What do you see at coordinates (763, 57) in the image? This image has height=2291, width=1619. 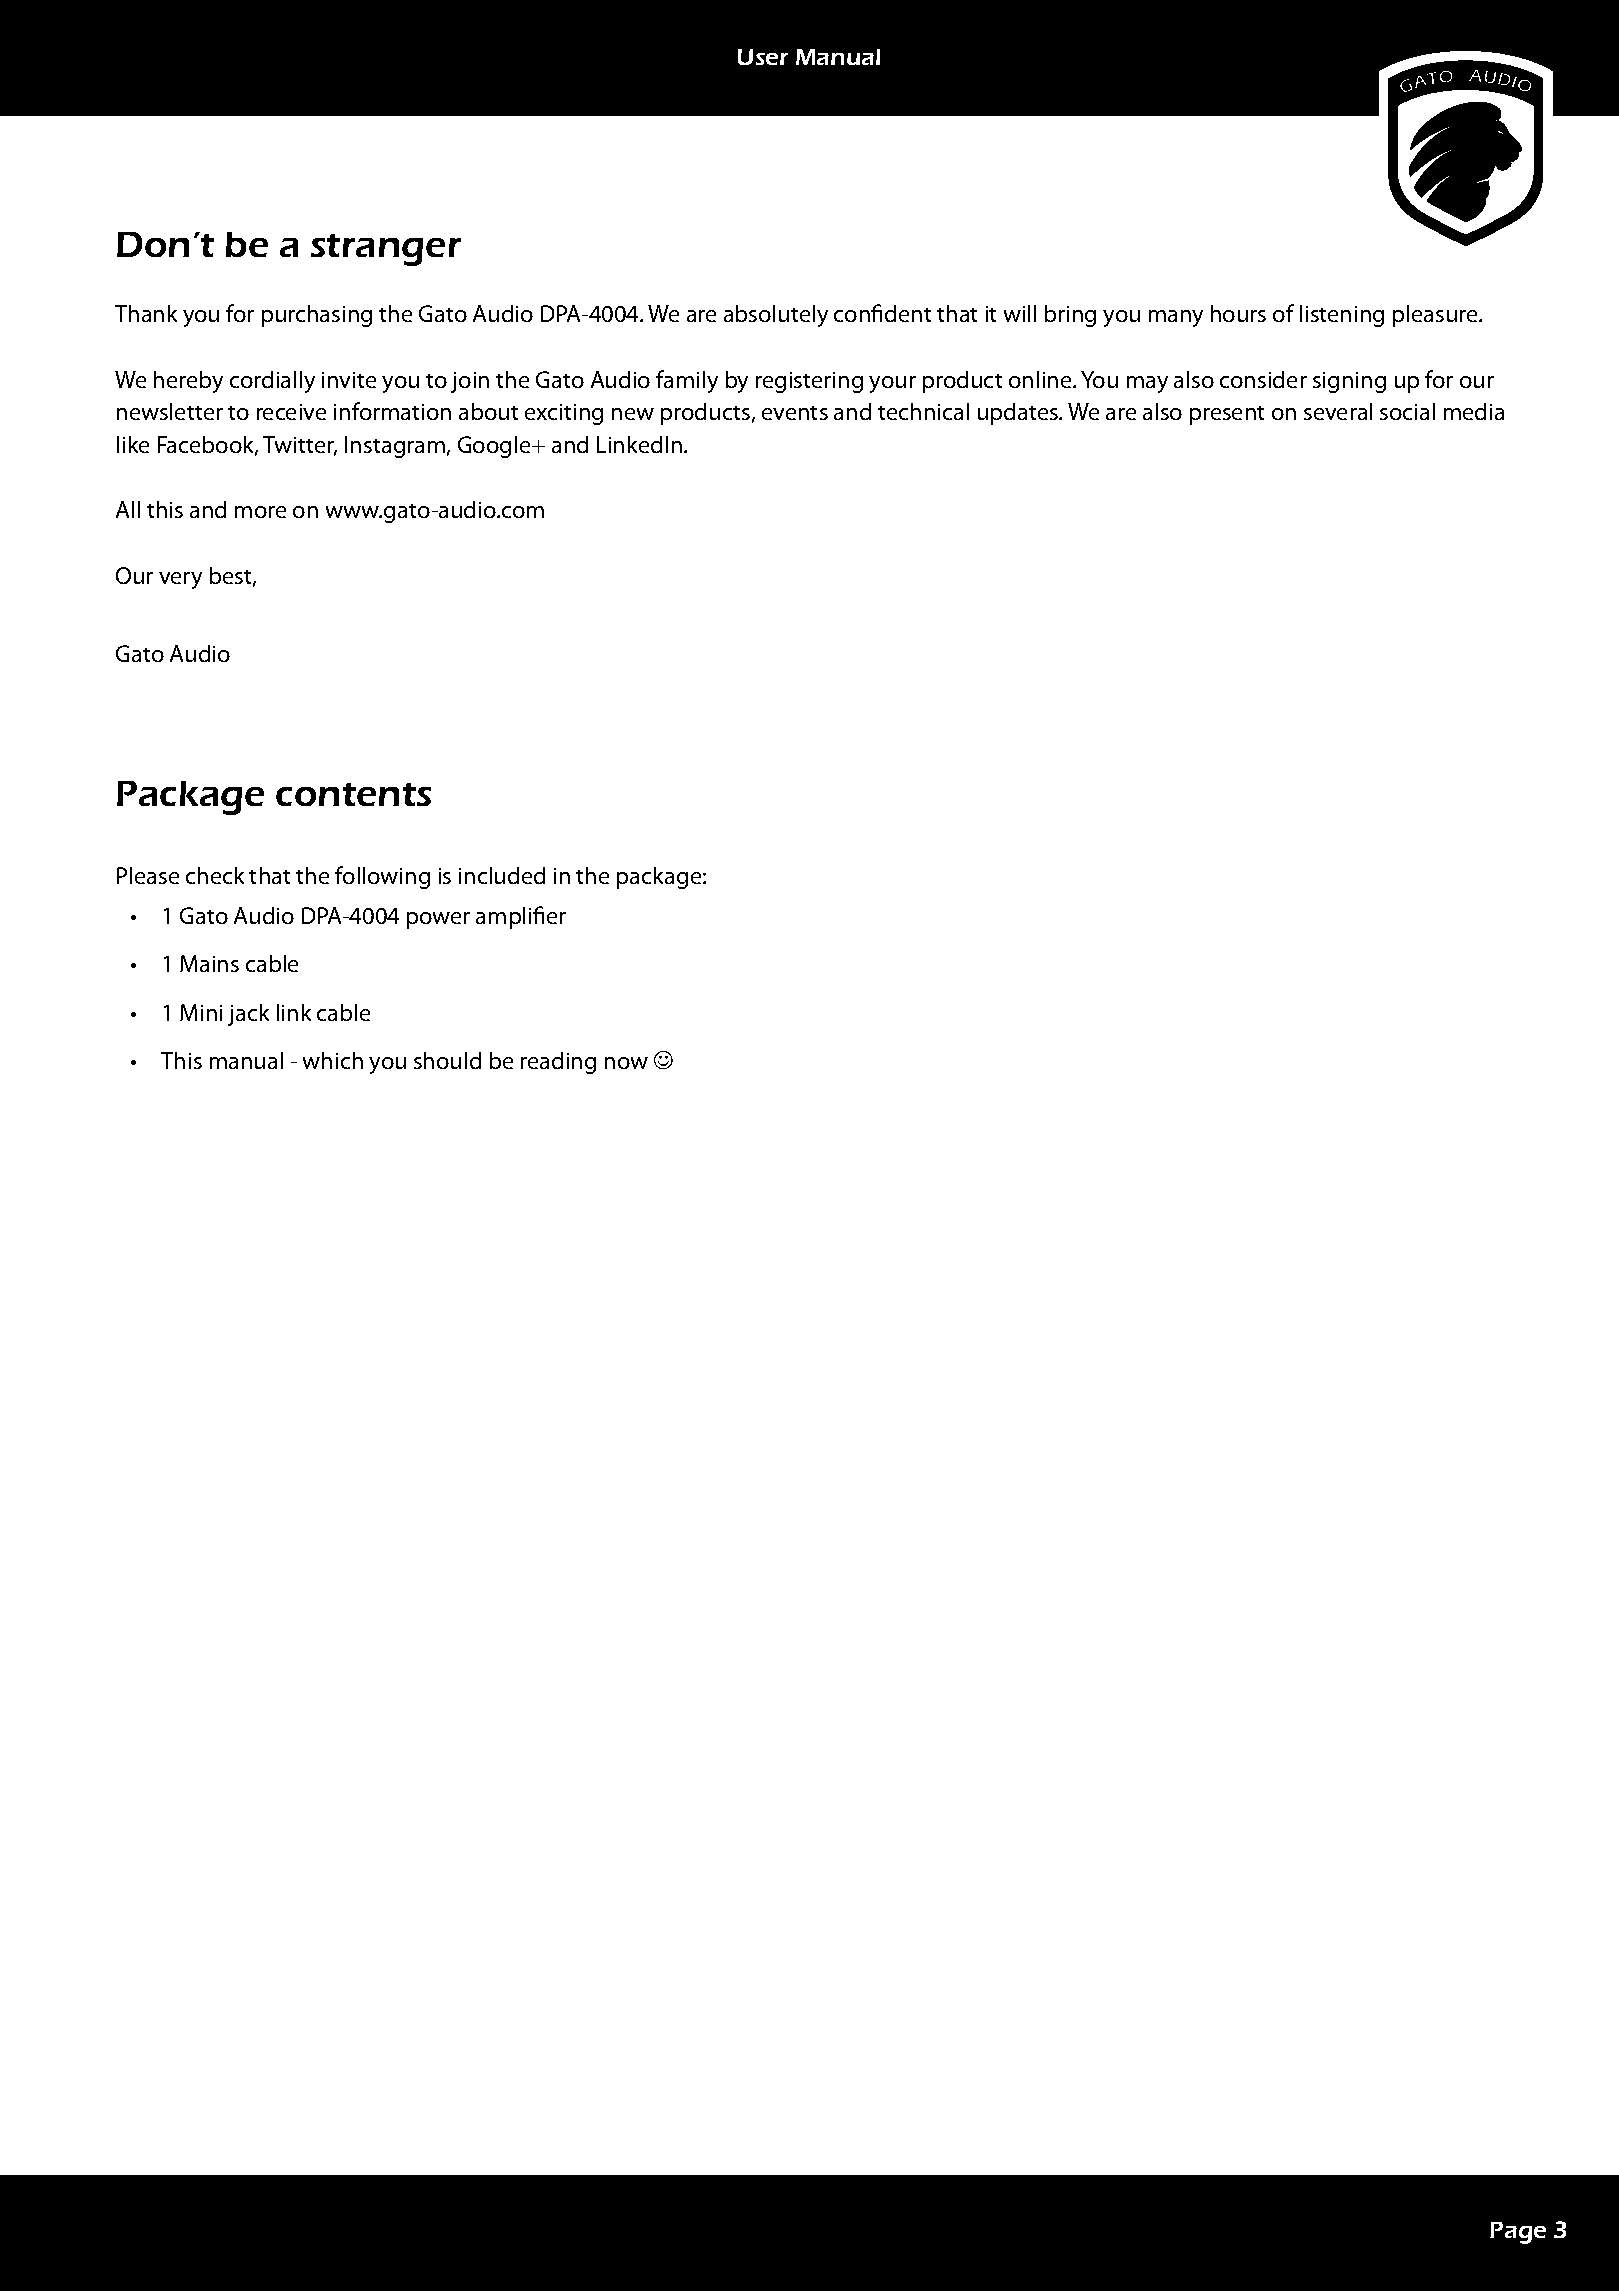 I see `User` at bounding box center [763, 57].
